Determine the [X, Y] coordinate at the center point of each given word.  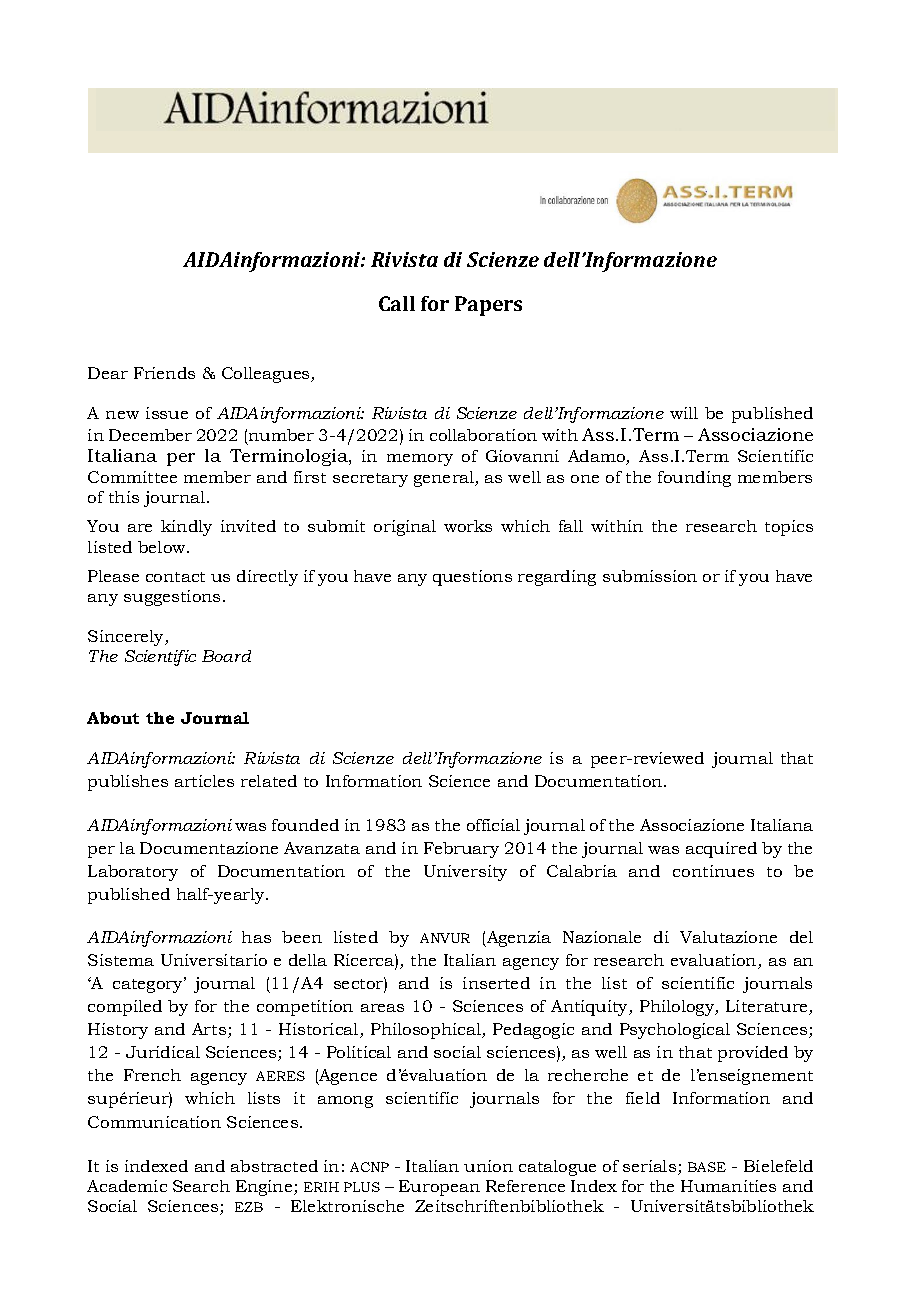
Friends [164, 373]
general [445, 479]
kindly [186, 528]
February [461, 850]
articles [204, 781]
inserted [496, 983]
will [684, 413]
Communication [154, 1122]
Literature [768, 1007]
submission [650, 576]
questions [472, 578]
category [149, 985]
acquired [721, 850]
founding [694, 479]
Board [226, 656]
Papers [488, 306]
